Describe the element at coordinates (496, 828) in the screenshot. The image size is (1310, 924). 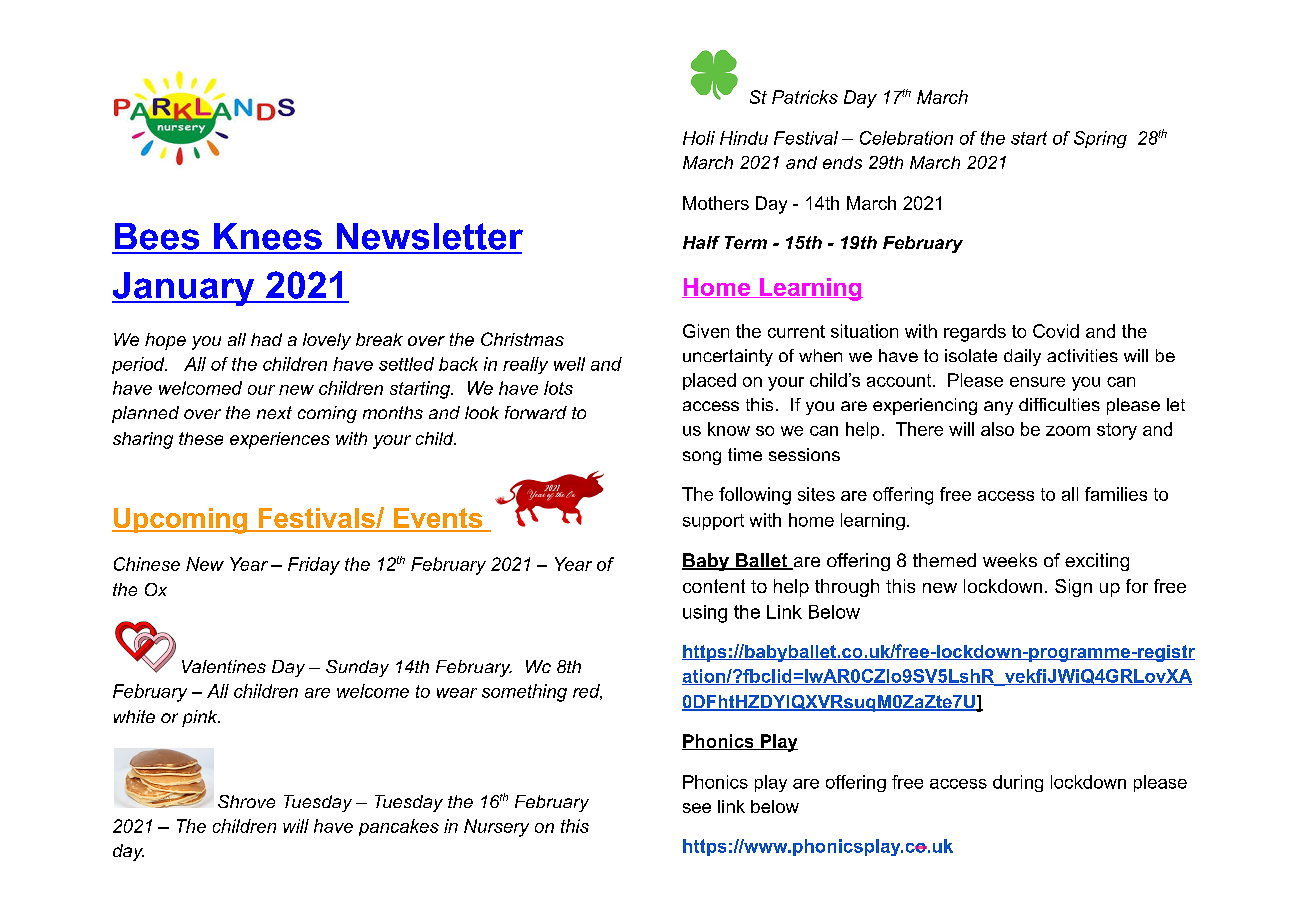
I see `Nursery` at that location.
